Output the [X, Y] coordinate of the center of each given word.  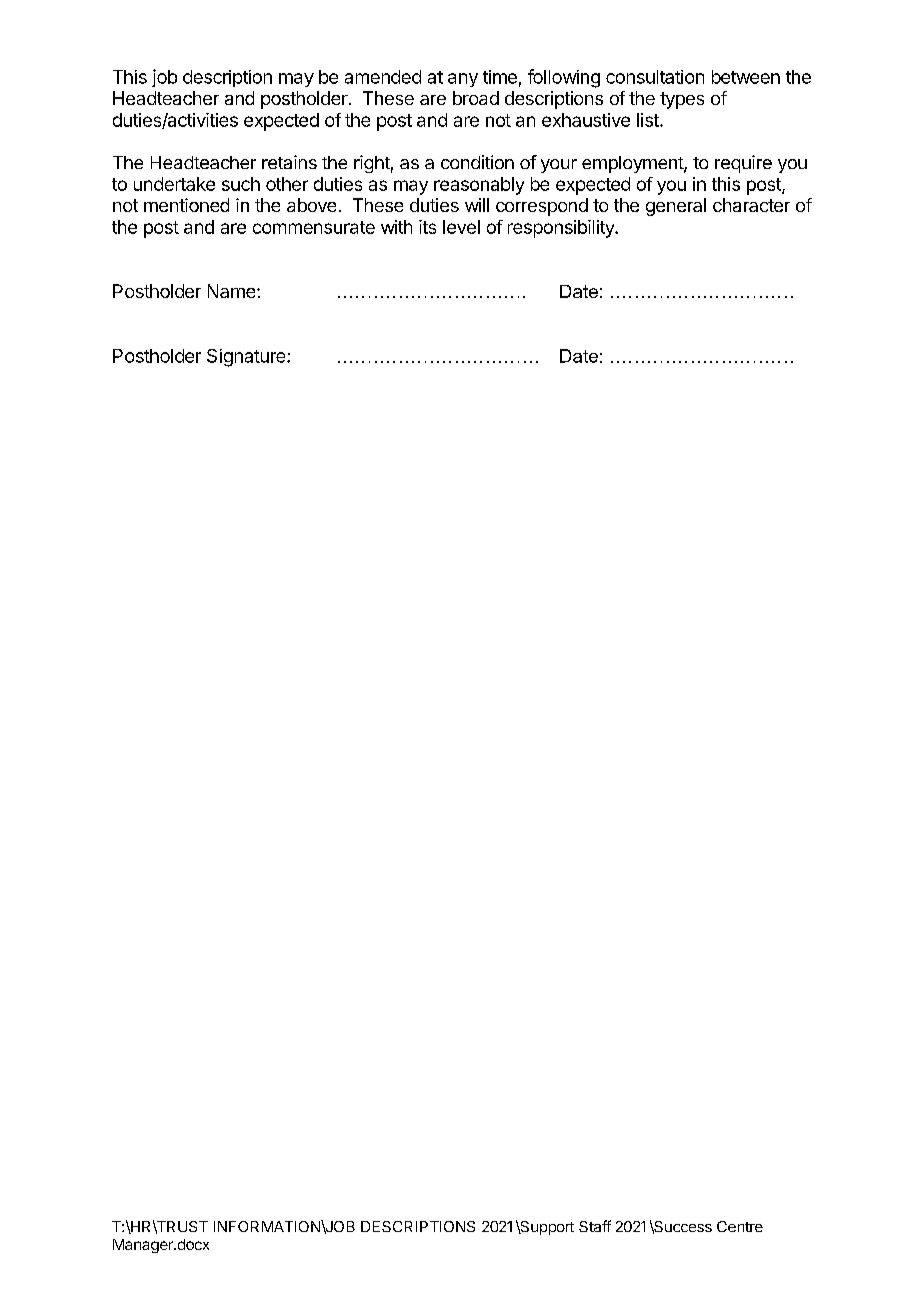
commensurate [314, 227]
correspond [542, 207]
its [427, 227]
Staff [595, 1226]
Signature [247, 358]
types [682, 100]
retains [289, 162]
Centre [740, 1226]
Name [233, 291]
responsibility [562, 229]
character [751, 205]
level [461, 227]
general [676, 207]
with [396, 227]
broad [476, 98]
